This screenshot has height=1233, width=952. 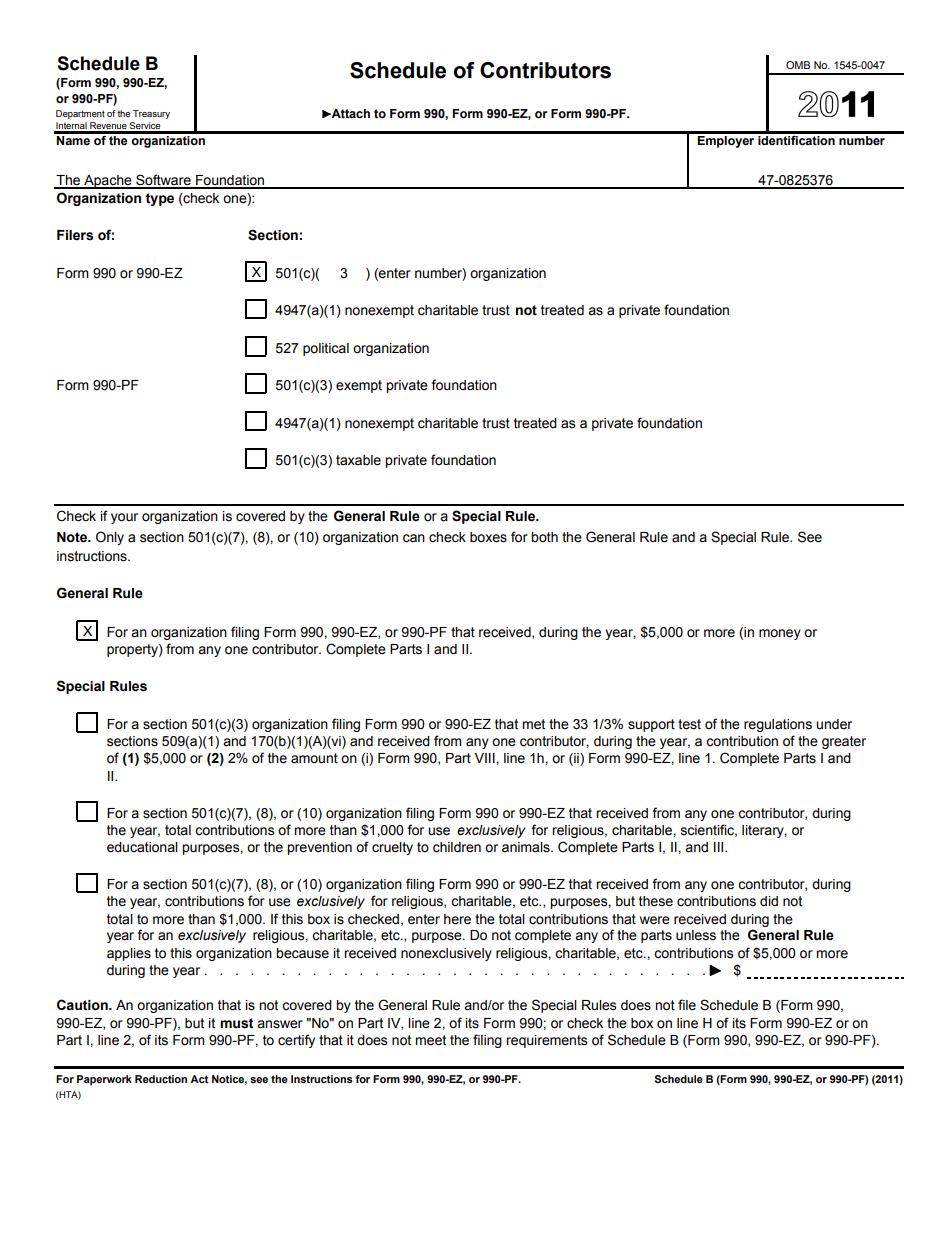 What do you see at coordinates (161, 1079) in the screenshot?
I see `Reduction` at bounding box center [161, 1079].
